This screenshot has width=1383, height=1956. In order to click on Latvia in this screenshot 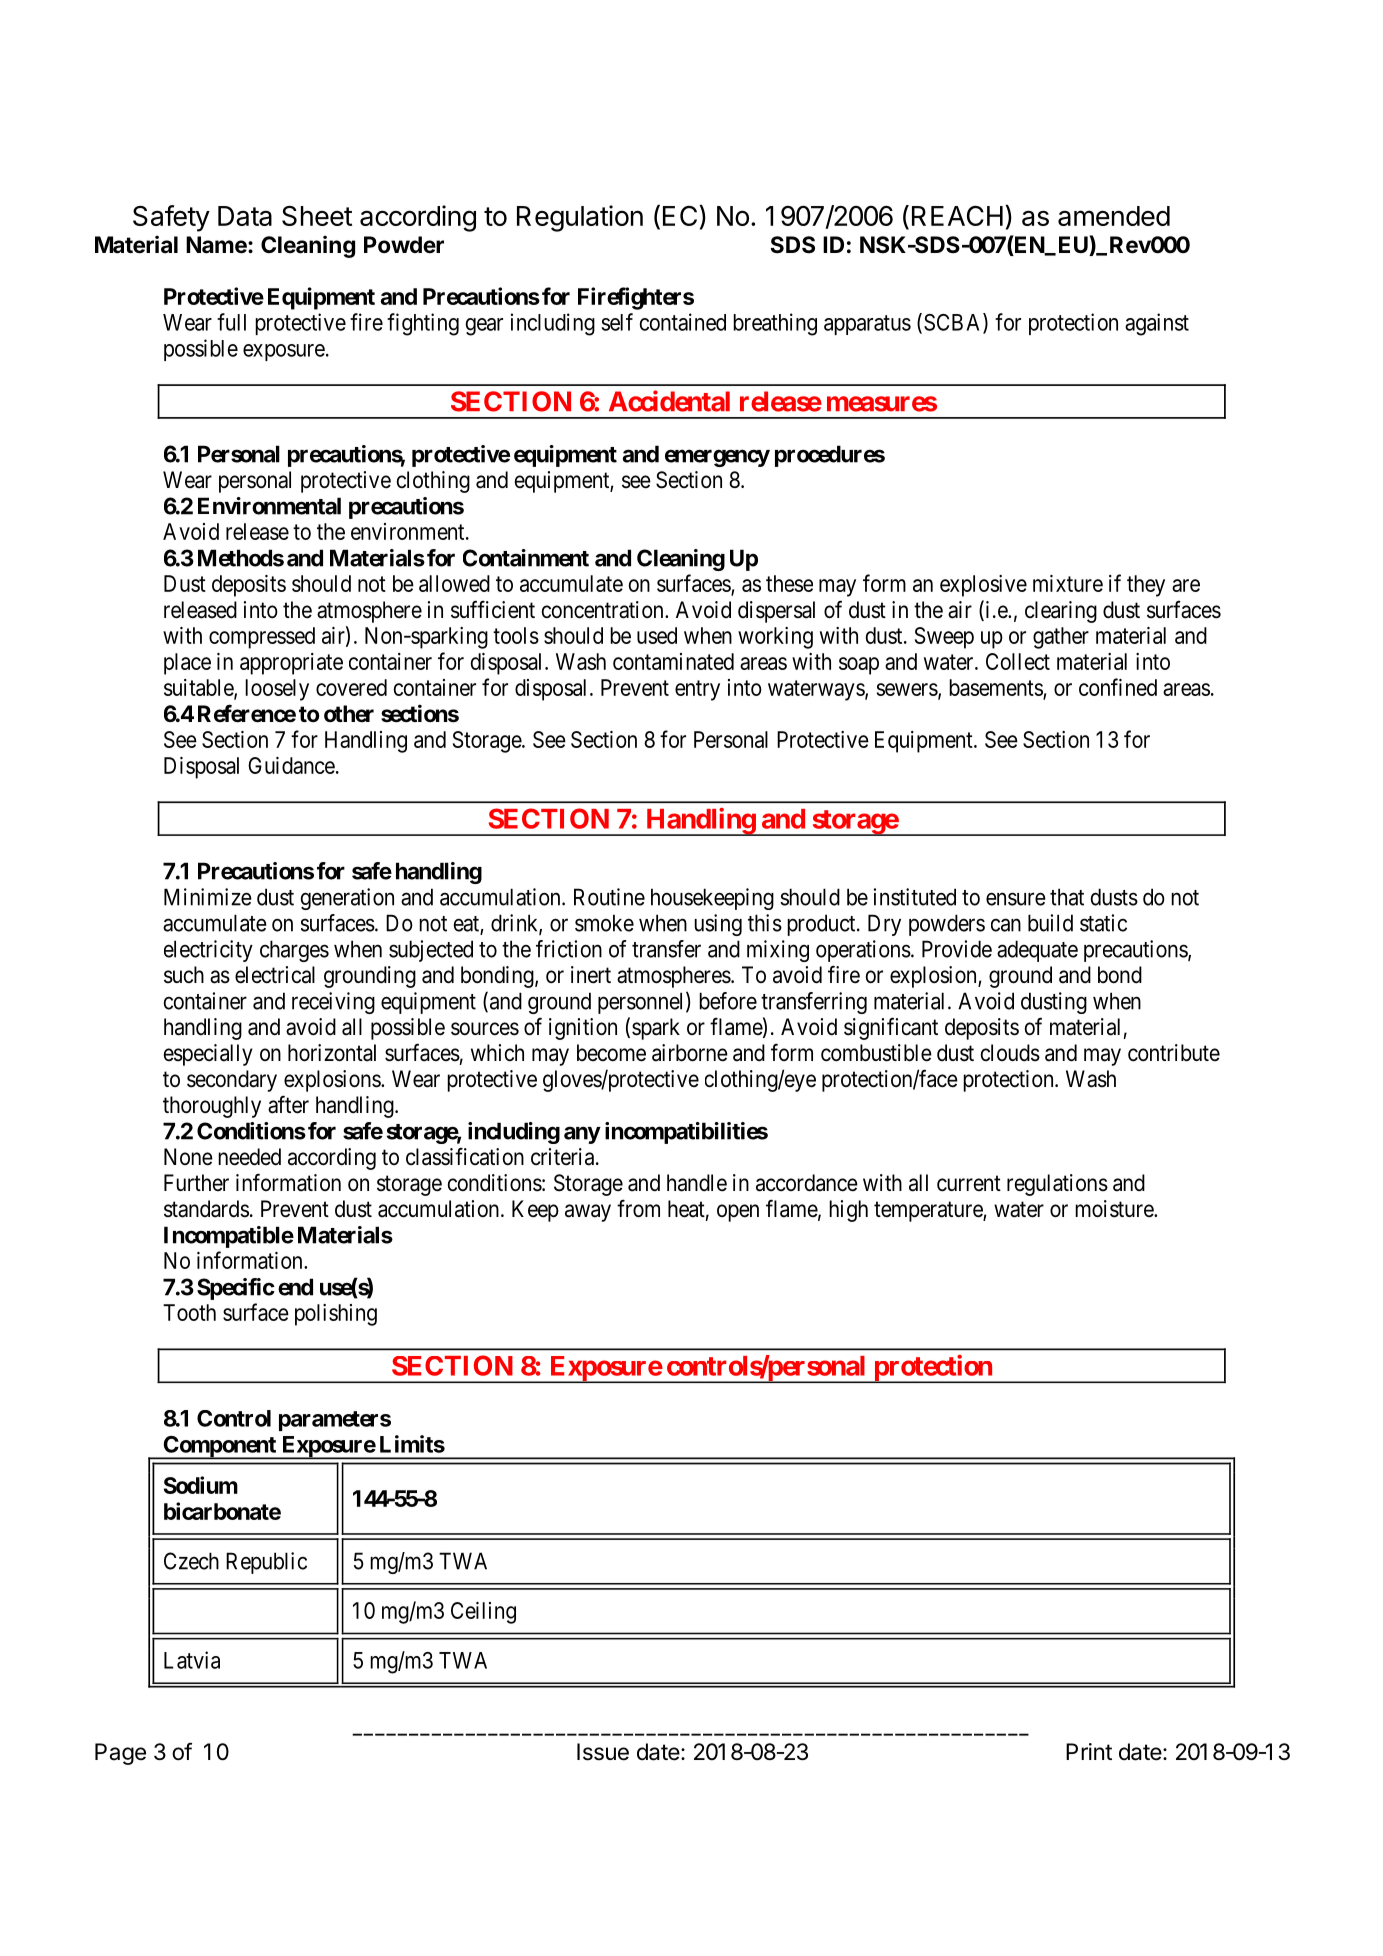, I will do `click(192, 1660)`.
